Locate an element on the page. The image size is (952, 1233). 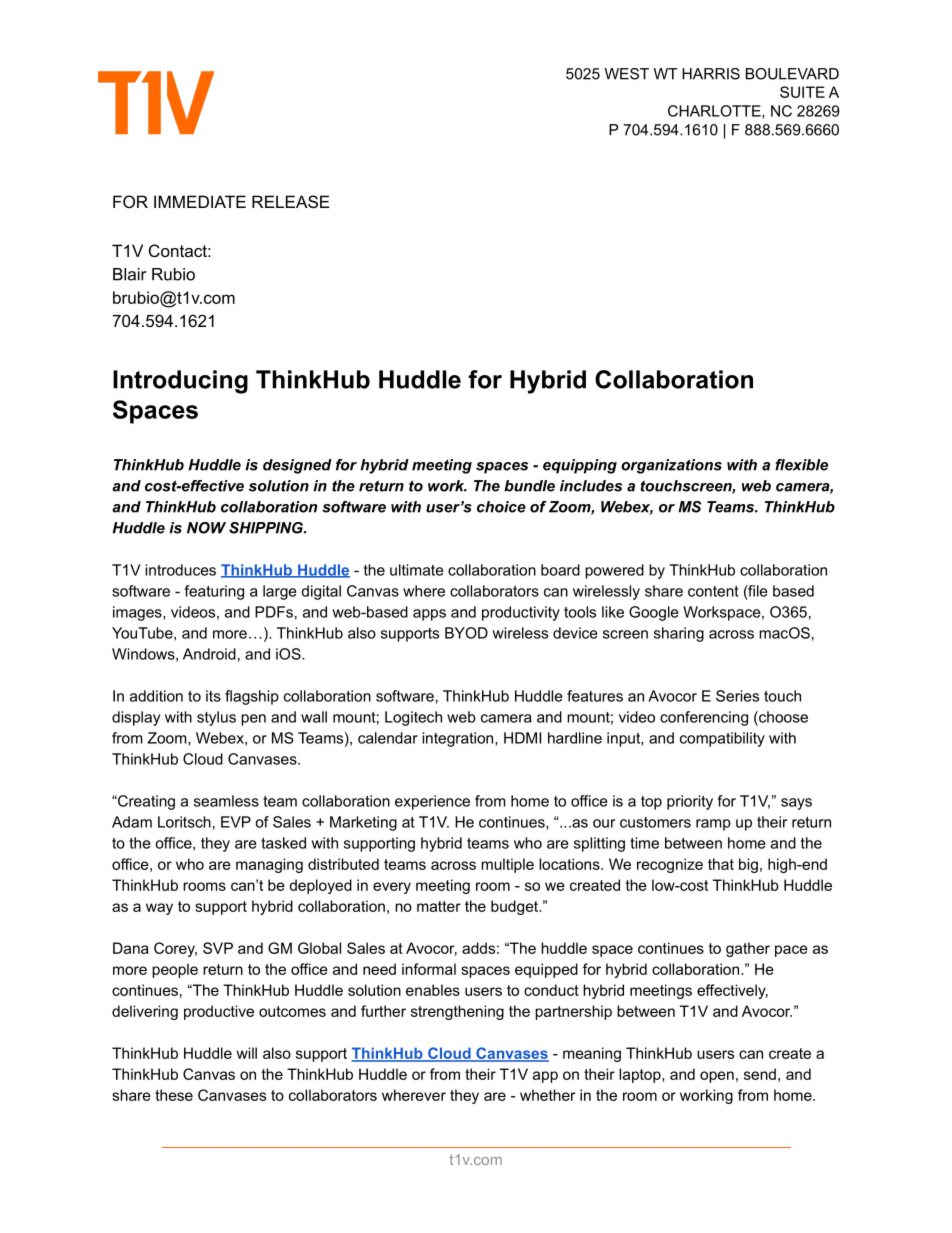
will is located at coordinates (246, 1053).
